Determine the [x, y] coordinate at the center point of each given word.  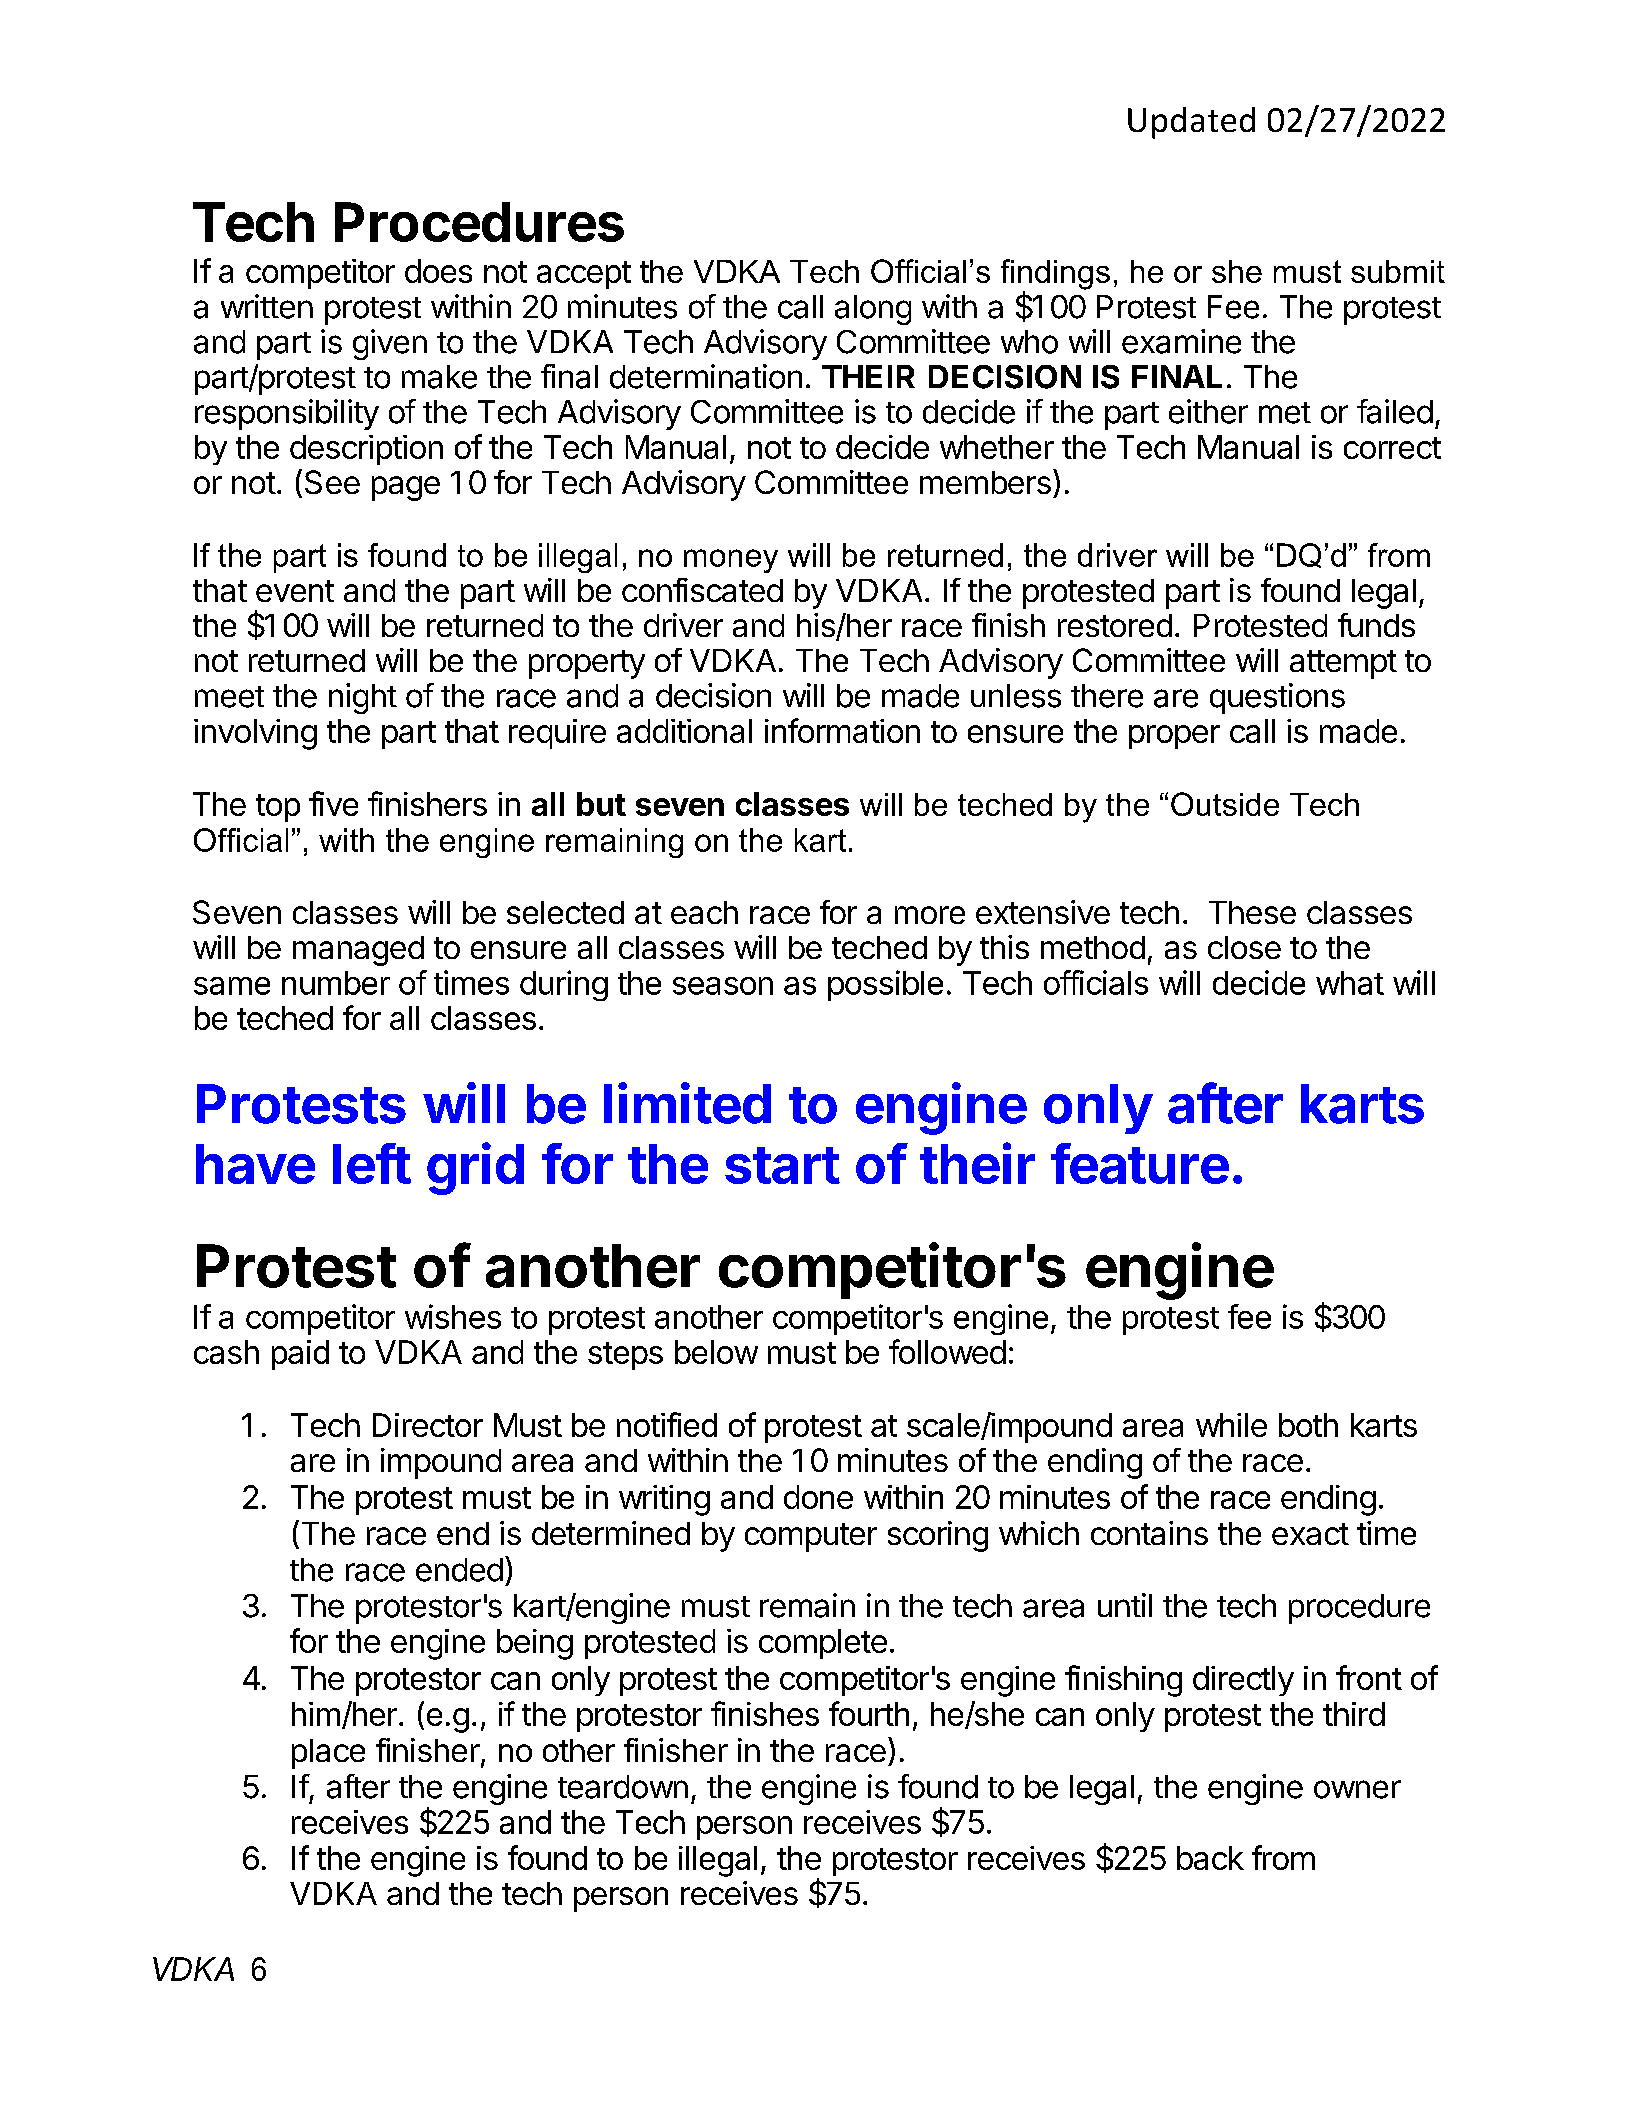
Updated [1191, 123]
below [716, 1352]
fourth [869, 1713]
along [873, 310]
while [1231, 1425]
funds [1376, 625]
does [438, 271]
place [328, 1754]
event [295, 591]
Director [428, 1425]
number [336, 983]
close [1244, 947]
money [731, 561]
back [1210, 1858]
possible [885, 985]
